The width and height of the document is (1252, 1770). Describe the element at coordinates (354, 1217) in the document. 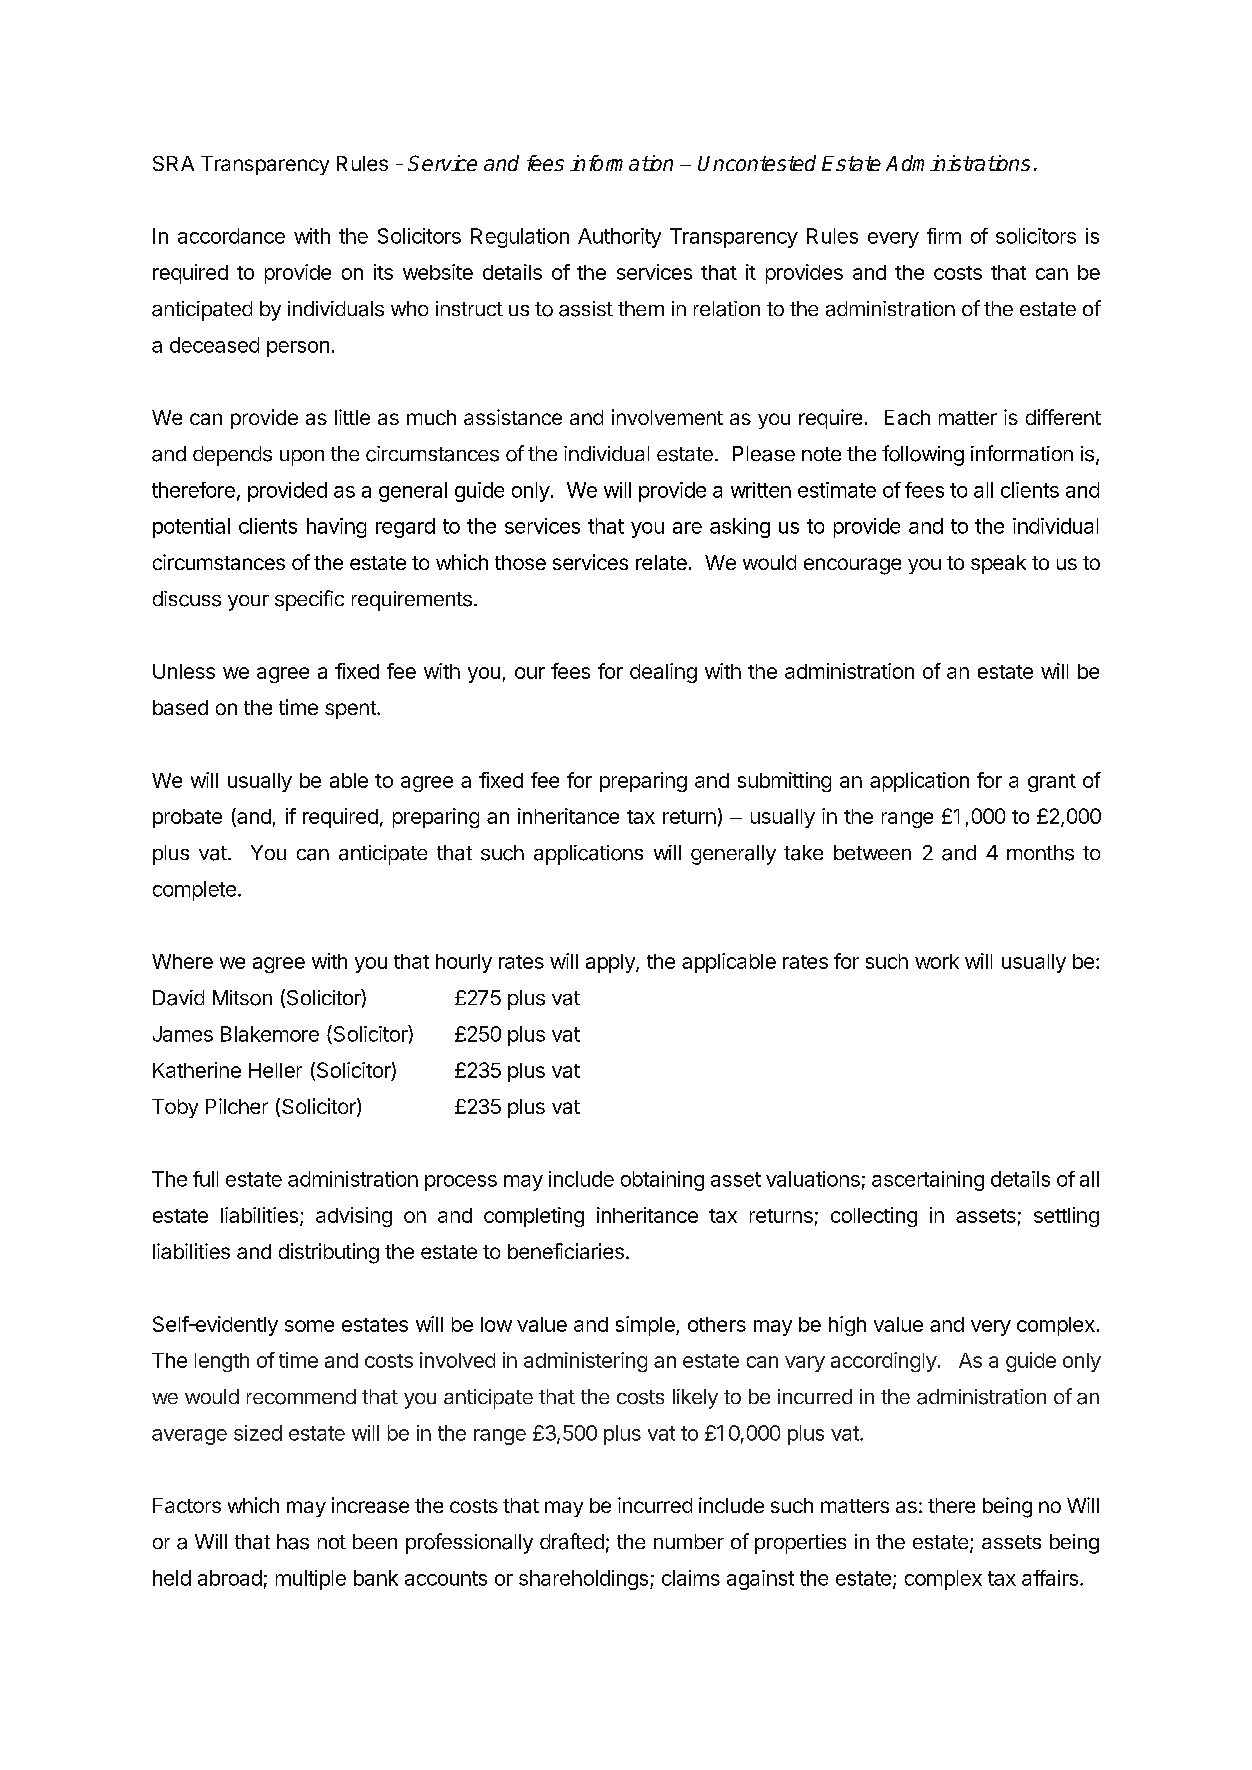

I see `advising` at that location.
